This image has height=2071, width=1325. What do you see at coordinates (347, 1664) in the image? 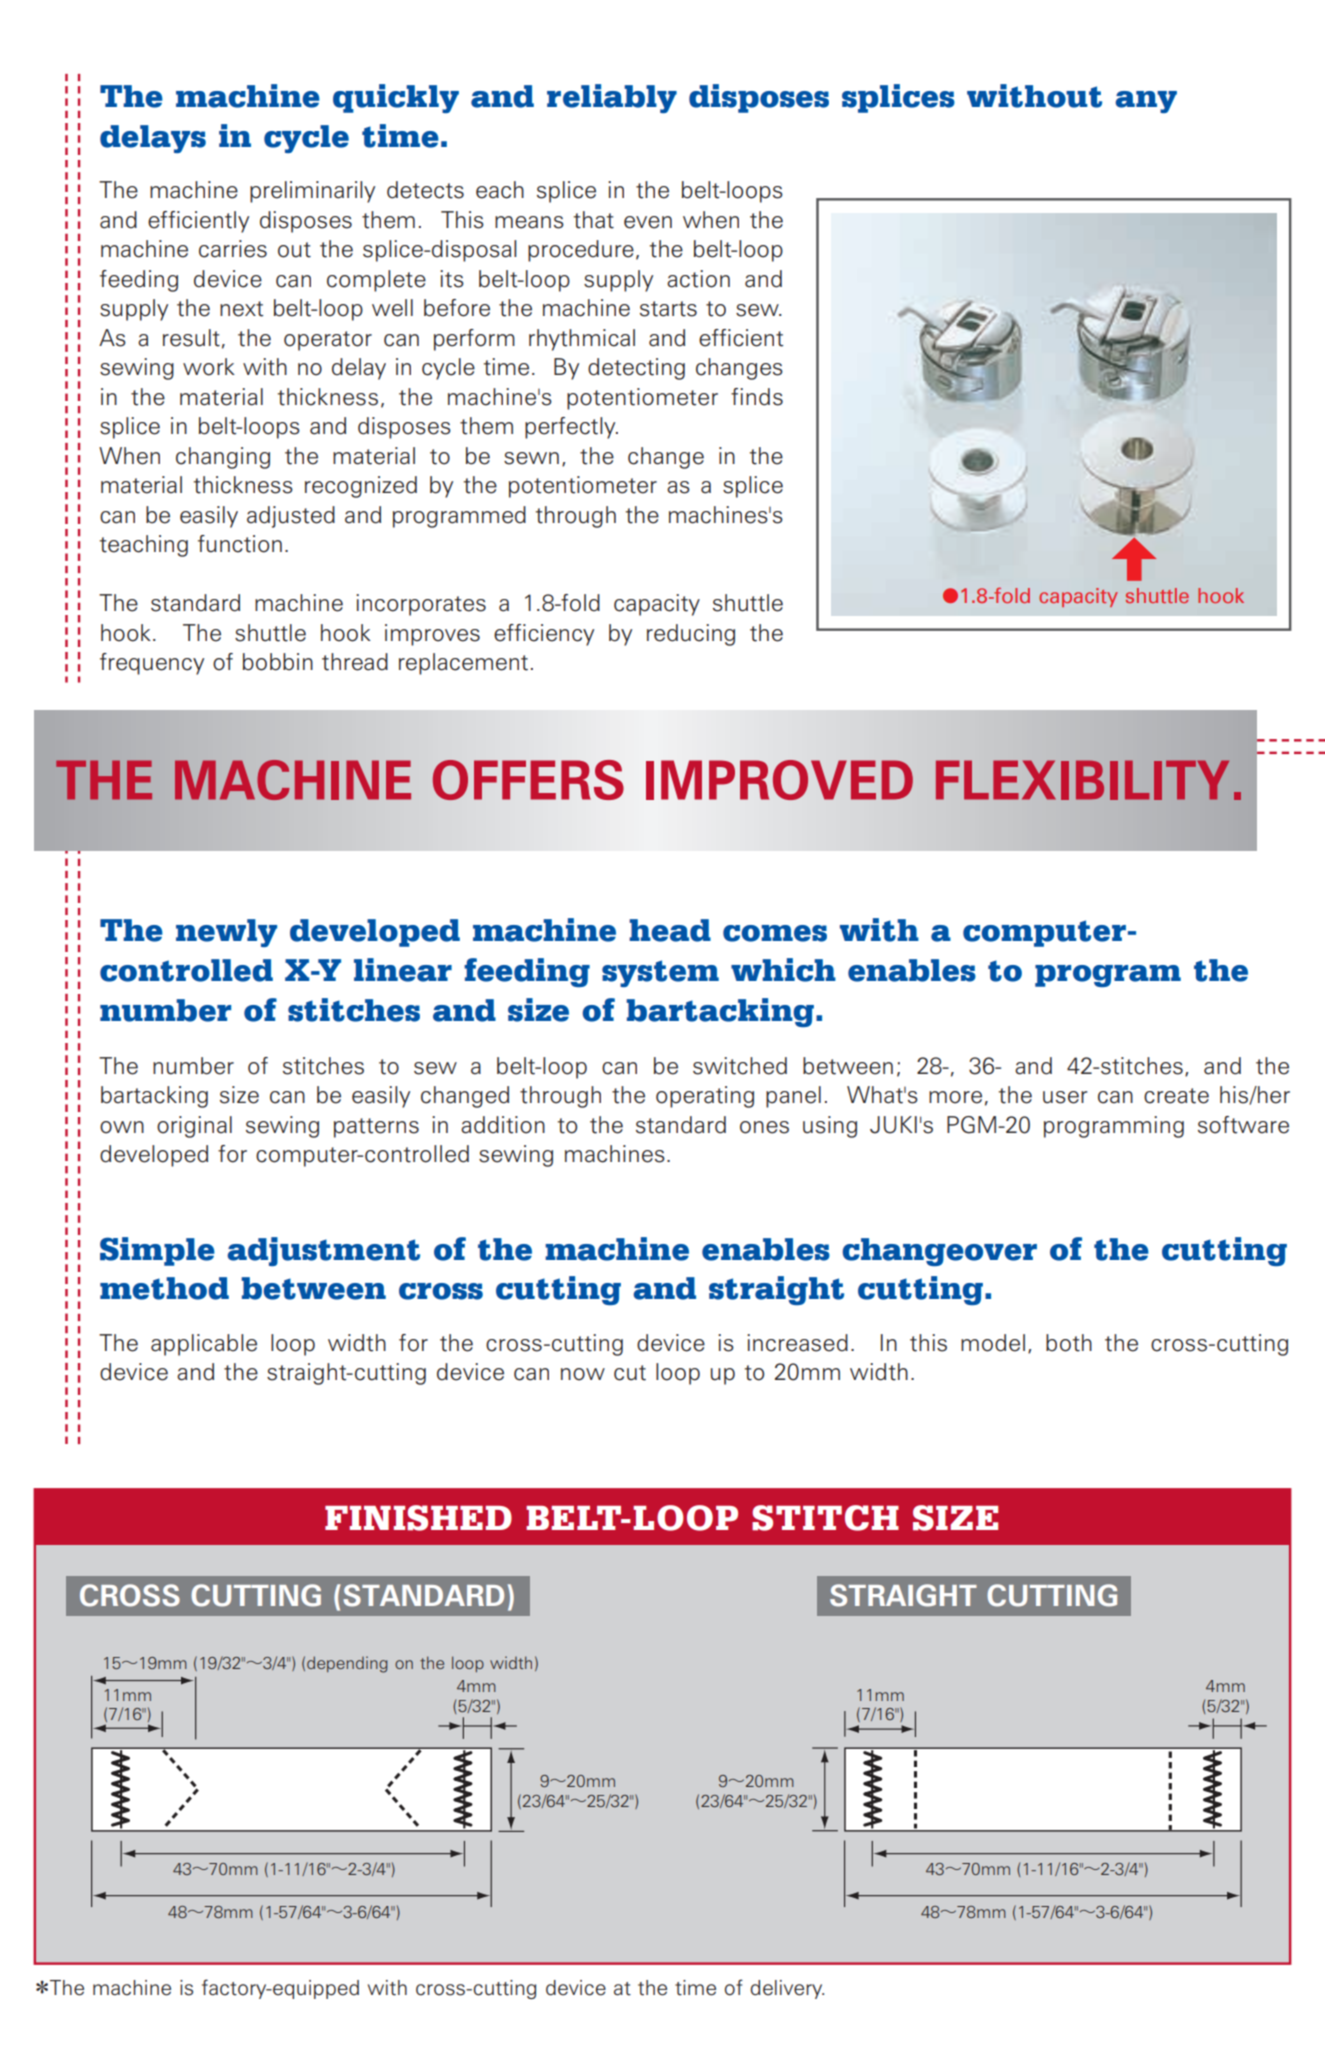
I see `depending` at bounding box center [347, 1664].
